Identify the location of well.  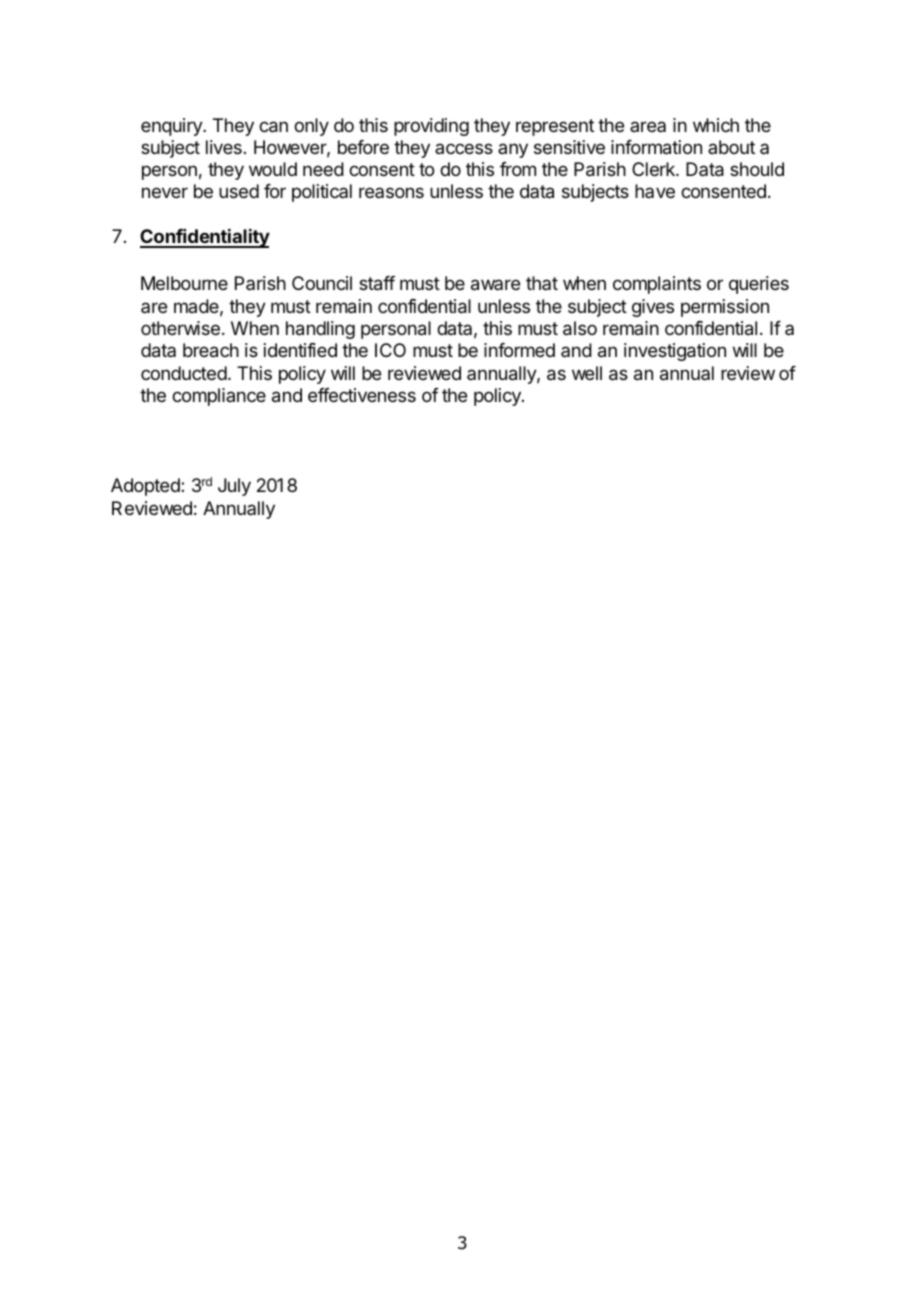
(587, 373).
